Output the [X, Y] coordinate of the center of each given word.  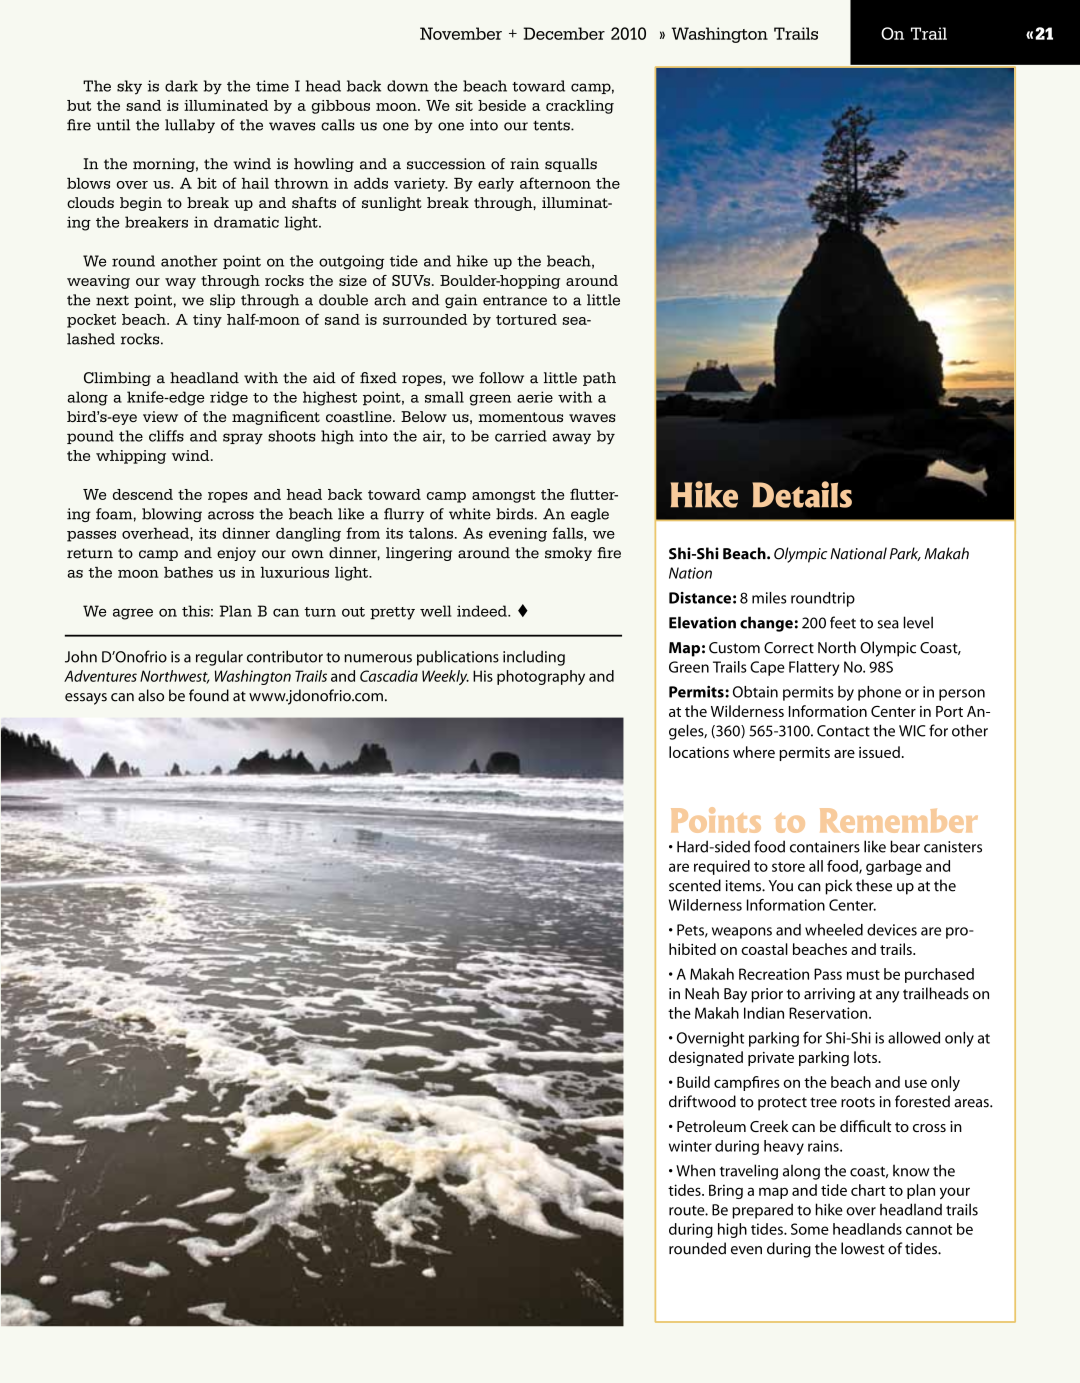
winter [690, 1146]
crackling [580, 107]
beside [502, 105]
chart [868, 1190]
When [695, 1170]
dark [181, 86]
